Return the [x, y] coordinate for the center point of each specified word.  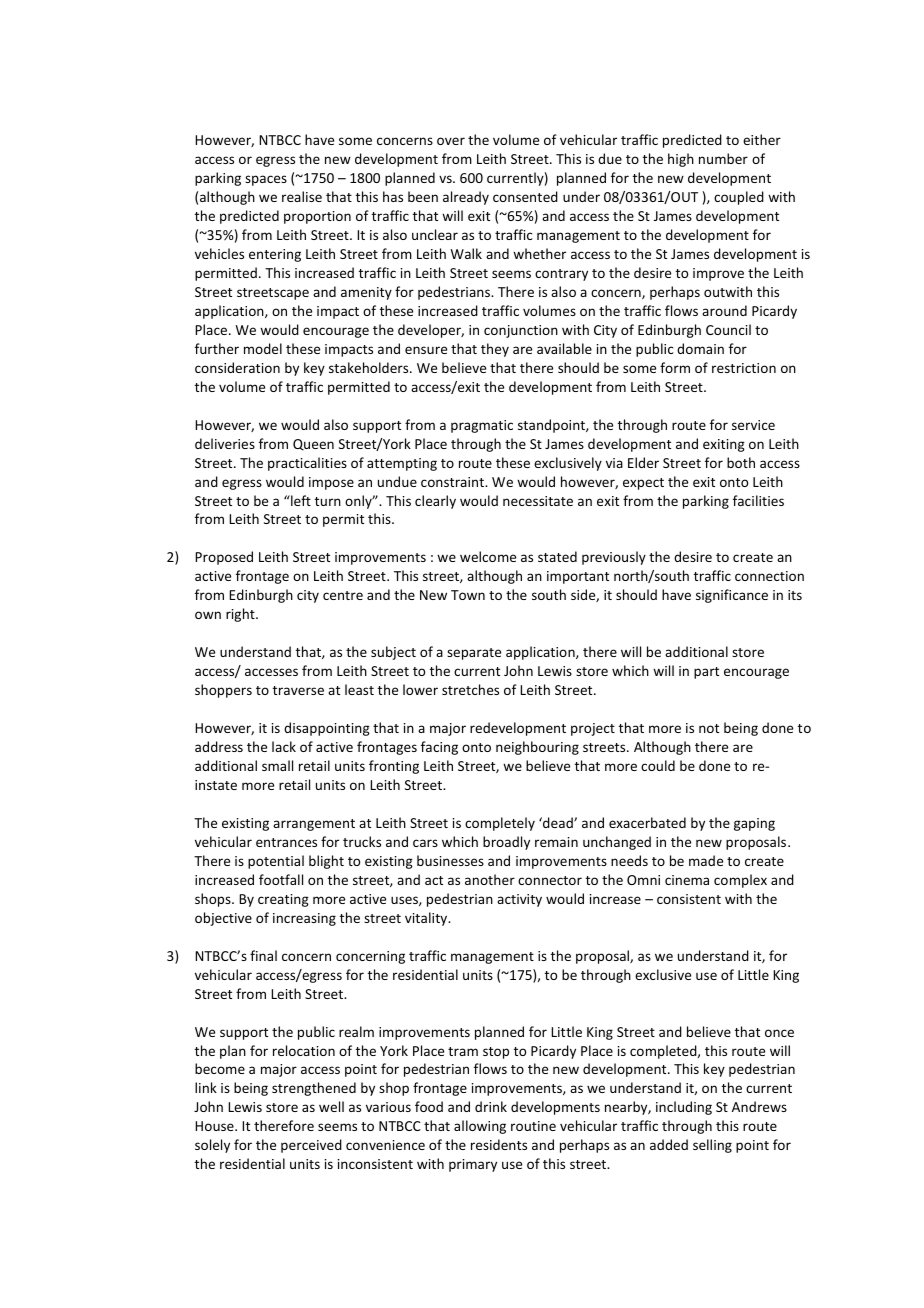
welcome [488, 556]
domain [700, 348]
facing [439, 748]
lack [284, 746]
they [495, 350]
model [263, 348]
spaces [266, 180]
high [681, 160]
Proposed [224, 558]
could [658, 765]
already [466, 198]
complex [740, 881]
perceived [311, 1146]
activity [519, 900]
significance [732, 596]
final [263, 955]
